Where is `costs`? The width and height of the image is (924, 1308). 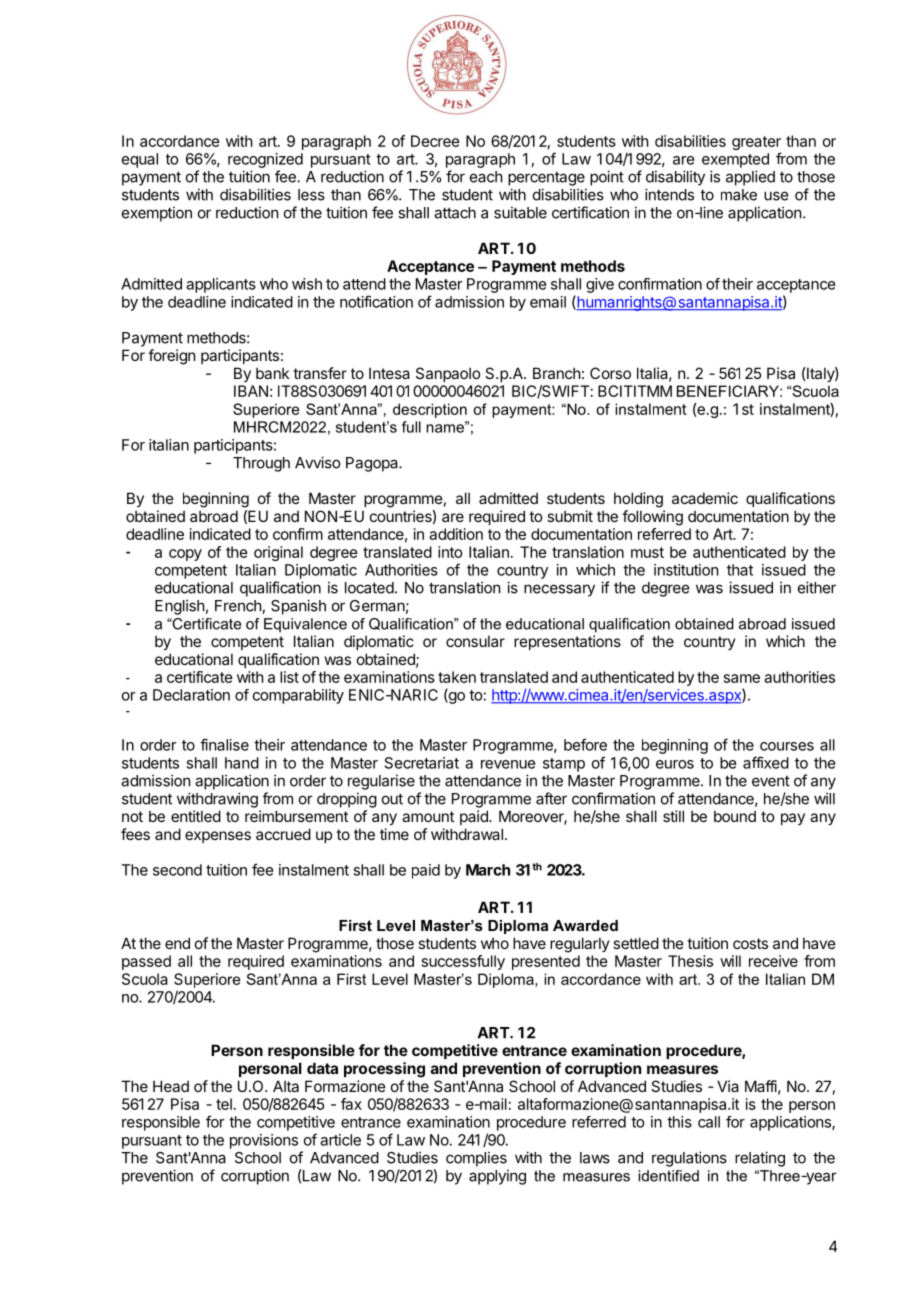 costs is located at coordinates (750, 943).
